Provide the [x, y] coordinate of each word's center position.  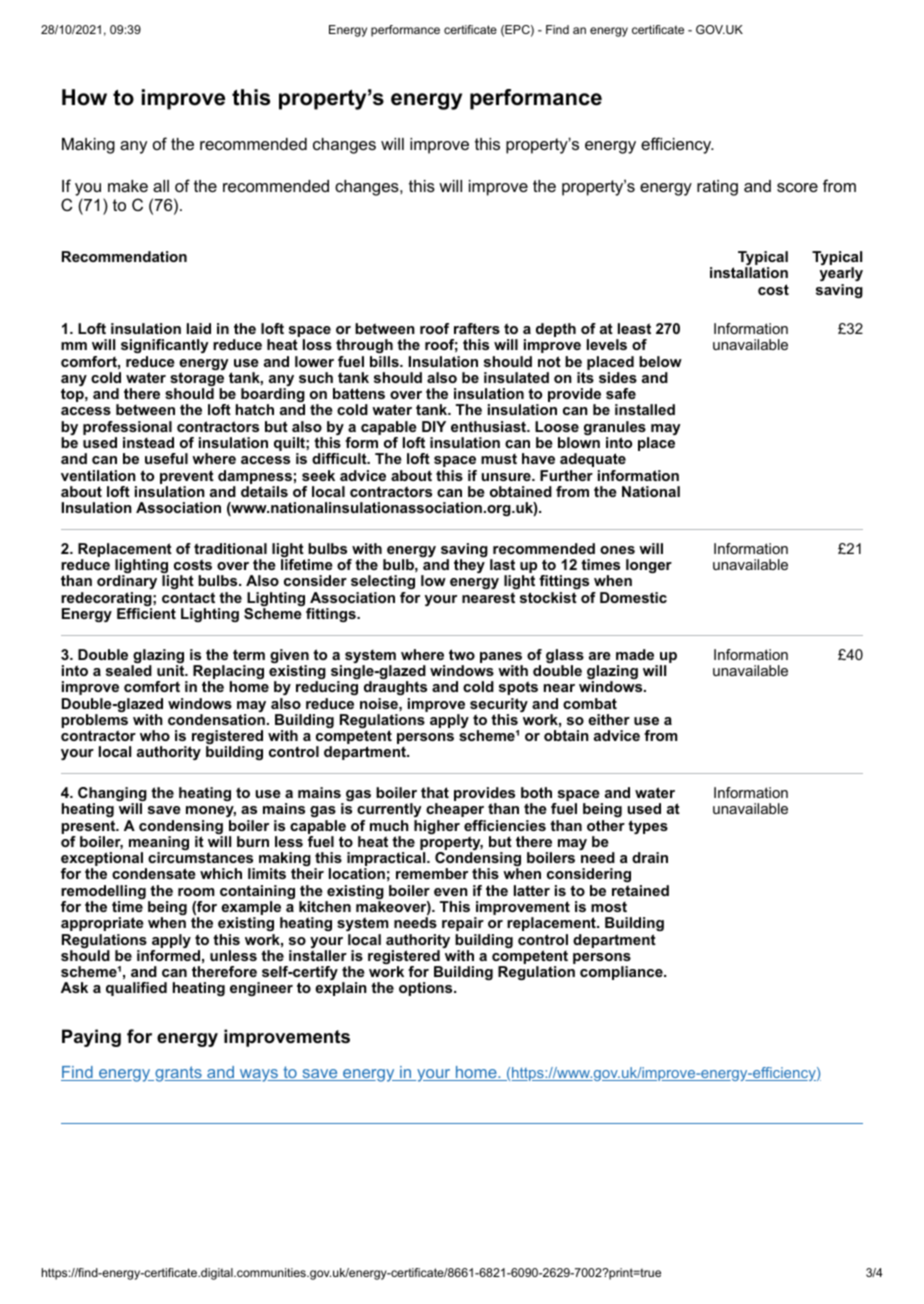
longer [649, 566]
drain [650, 857]
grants [178, 1074]
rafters [477, 328]
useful [166, 458]
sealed [129, 670]
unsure [507, 477]
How [84, 97]
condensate [154, 873]
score [797, 187]
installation [749, 272]
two [462, 654]
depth [556, 330]
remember [432, 873]
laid [199, 328]
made [635, 654]
